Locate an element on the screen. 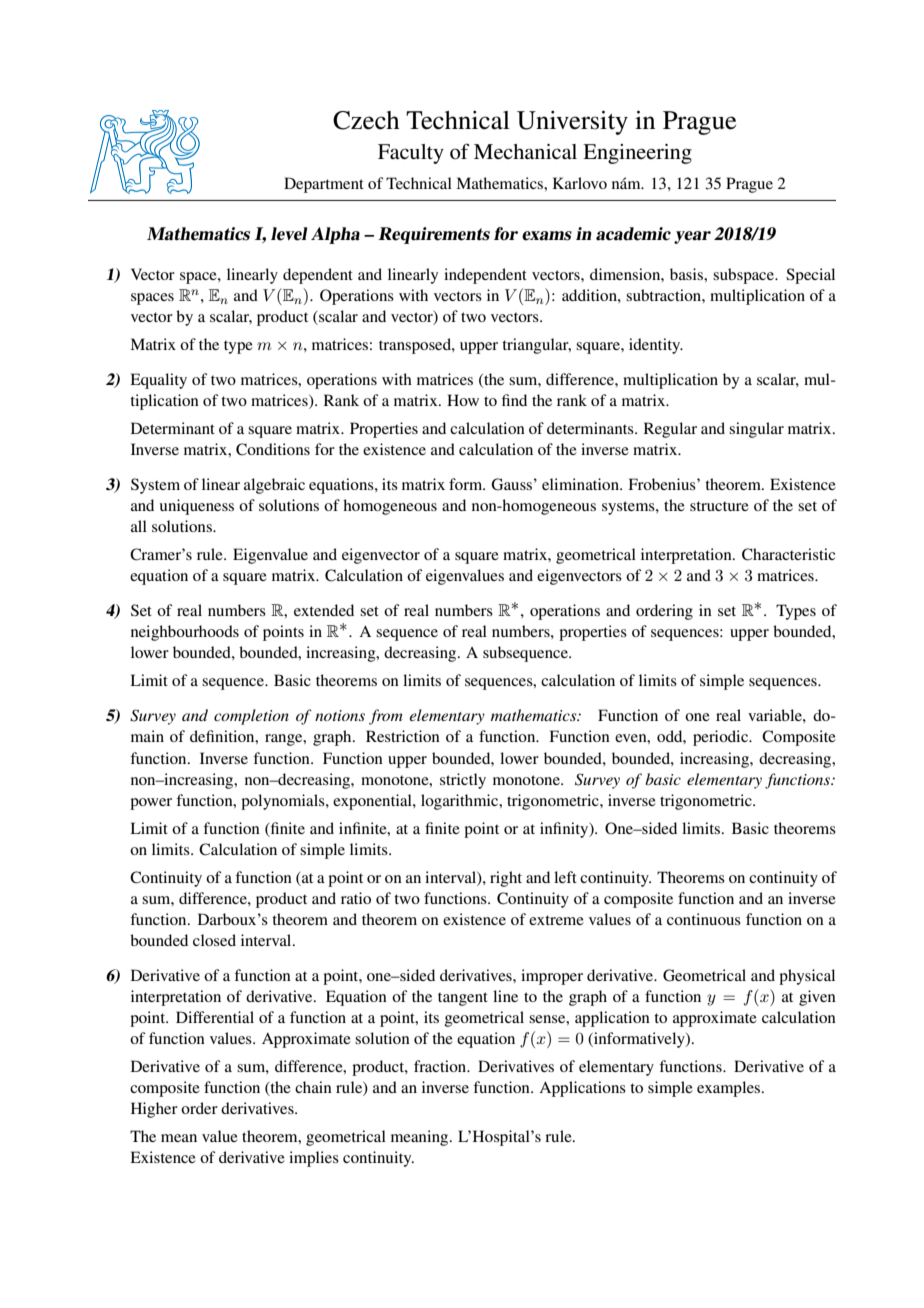 The width and height of the screenshot is (924, 1308). Higher is located at coordinates (154, 1110).
